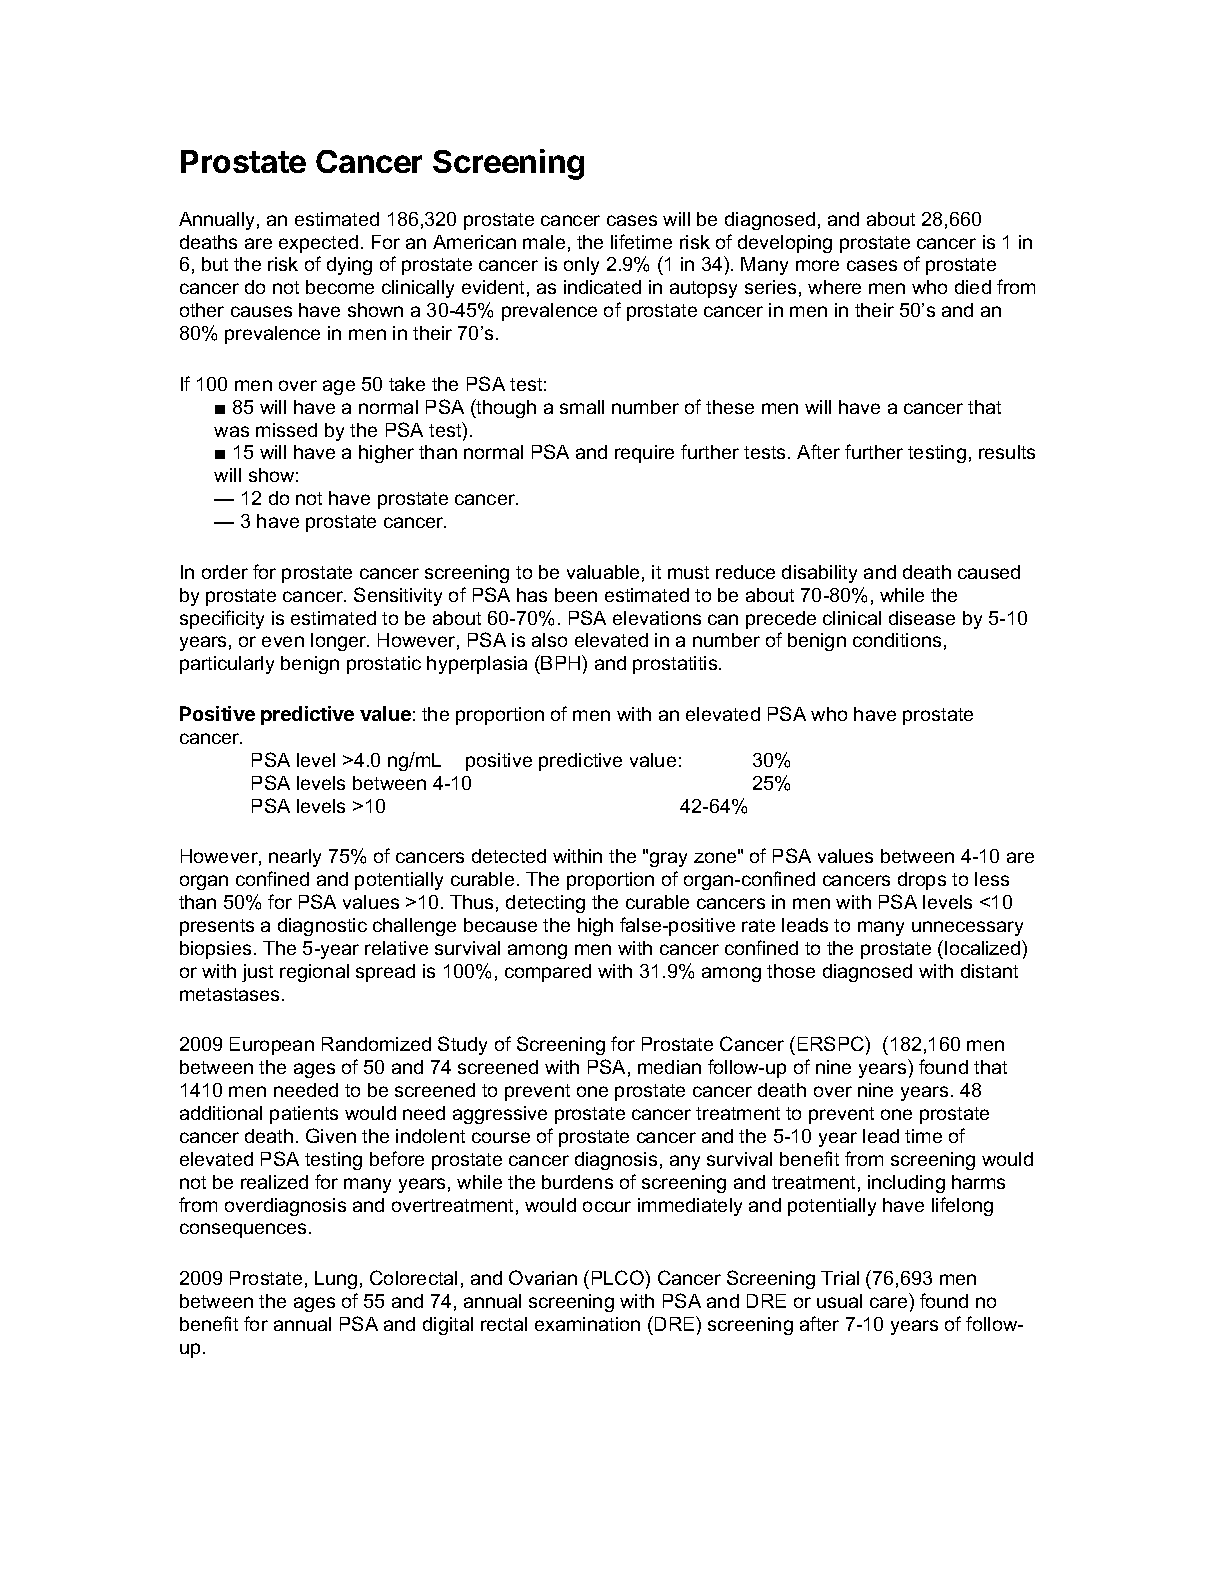 The image size is (1218, 1576). What do you see at coordinates (225, 572) in the image?
I see `order` at bounding box center [225, 572].
